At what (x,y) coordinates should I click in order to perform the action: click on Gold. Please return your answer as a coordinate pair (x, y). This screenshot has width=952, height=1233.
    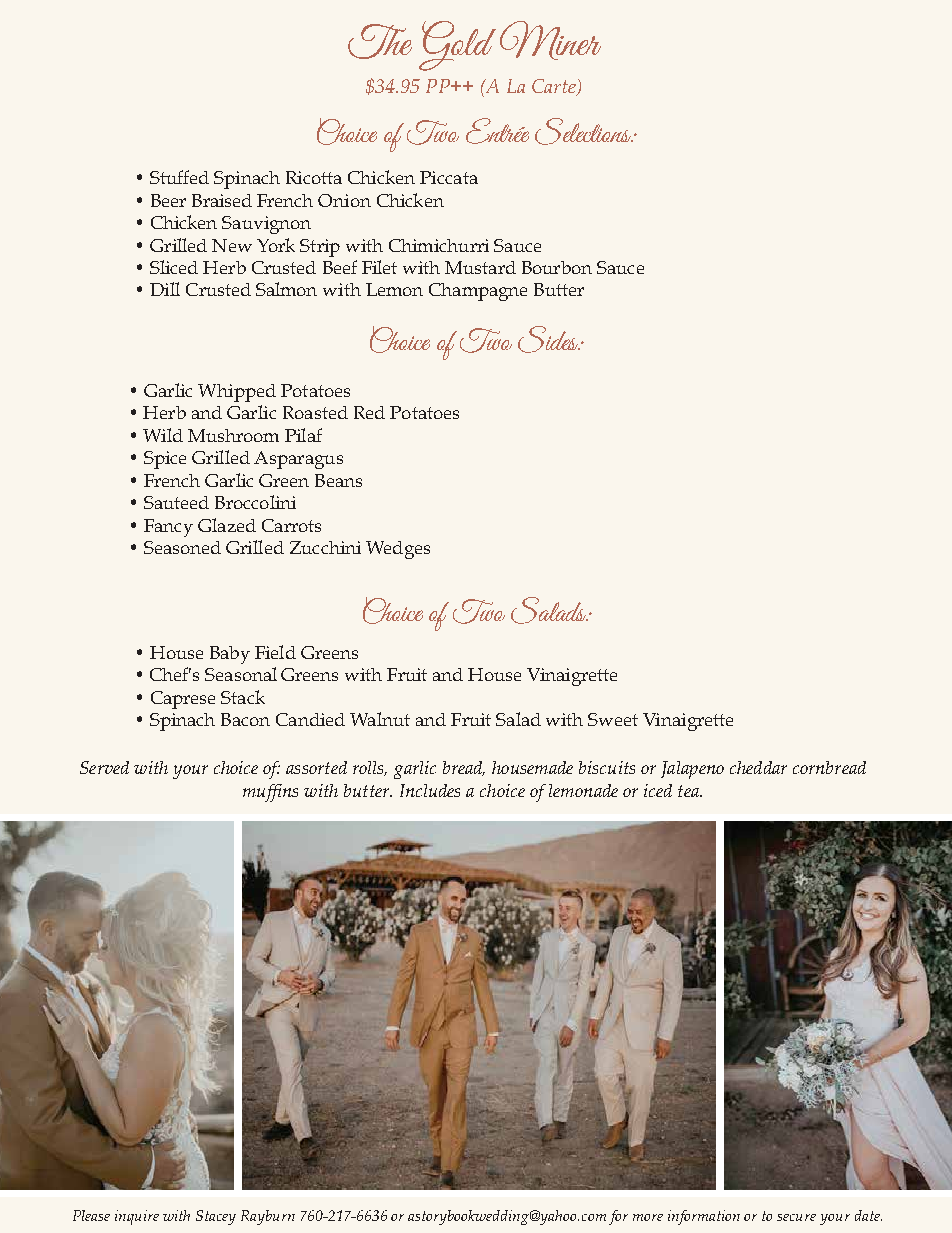
    Looking at the image, I should click on (457, 46).
